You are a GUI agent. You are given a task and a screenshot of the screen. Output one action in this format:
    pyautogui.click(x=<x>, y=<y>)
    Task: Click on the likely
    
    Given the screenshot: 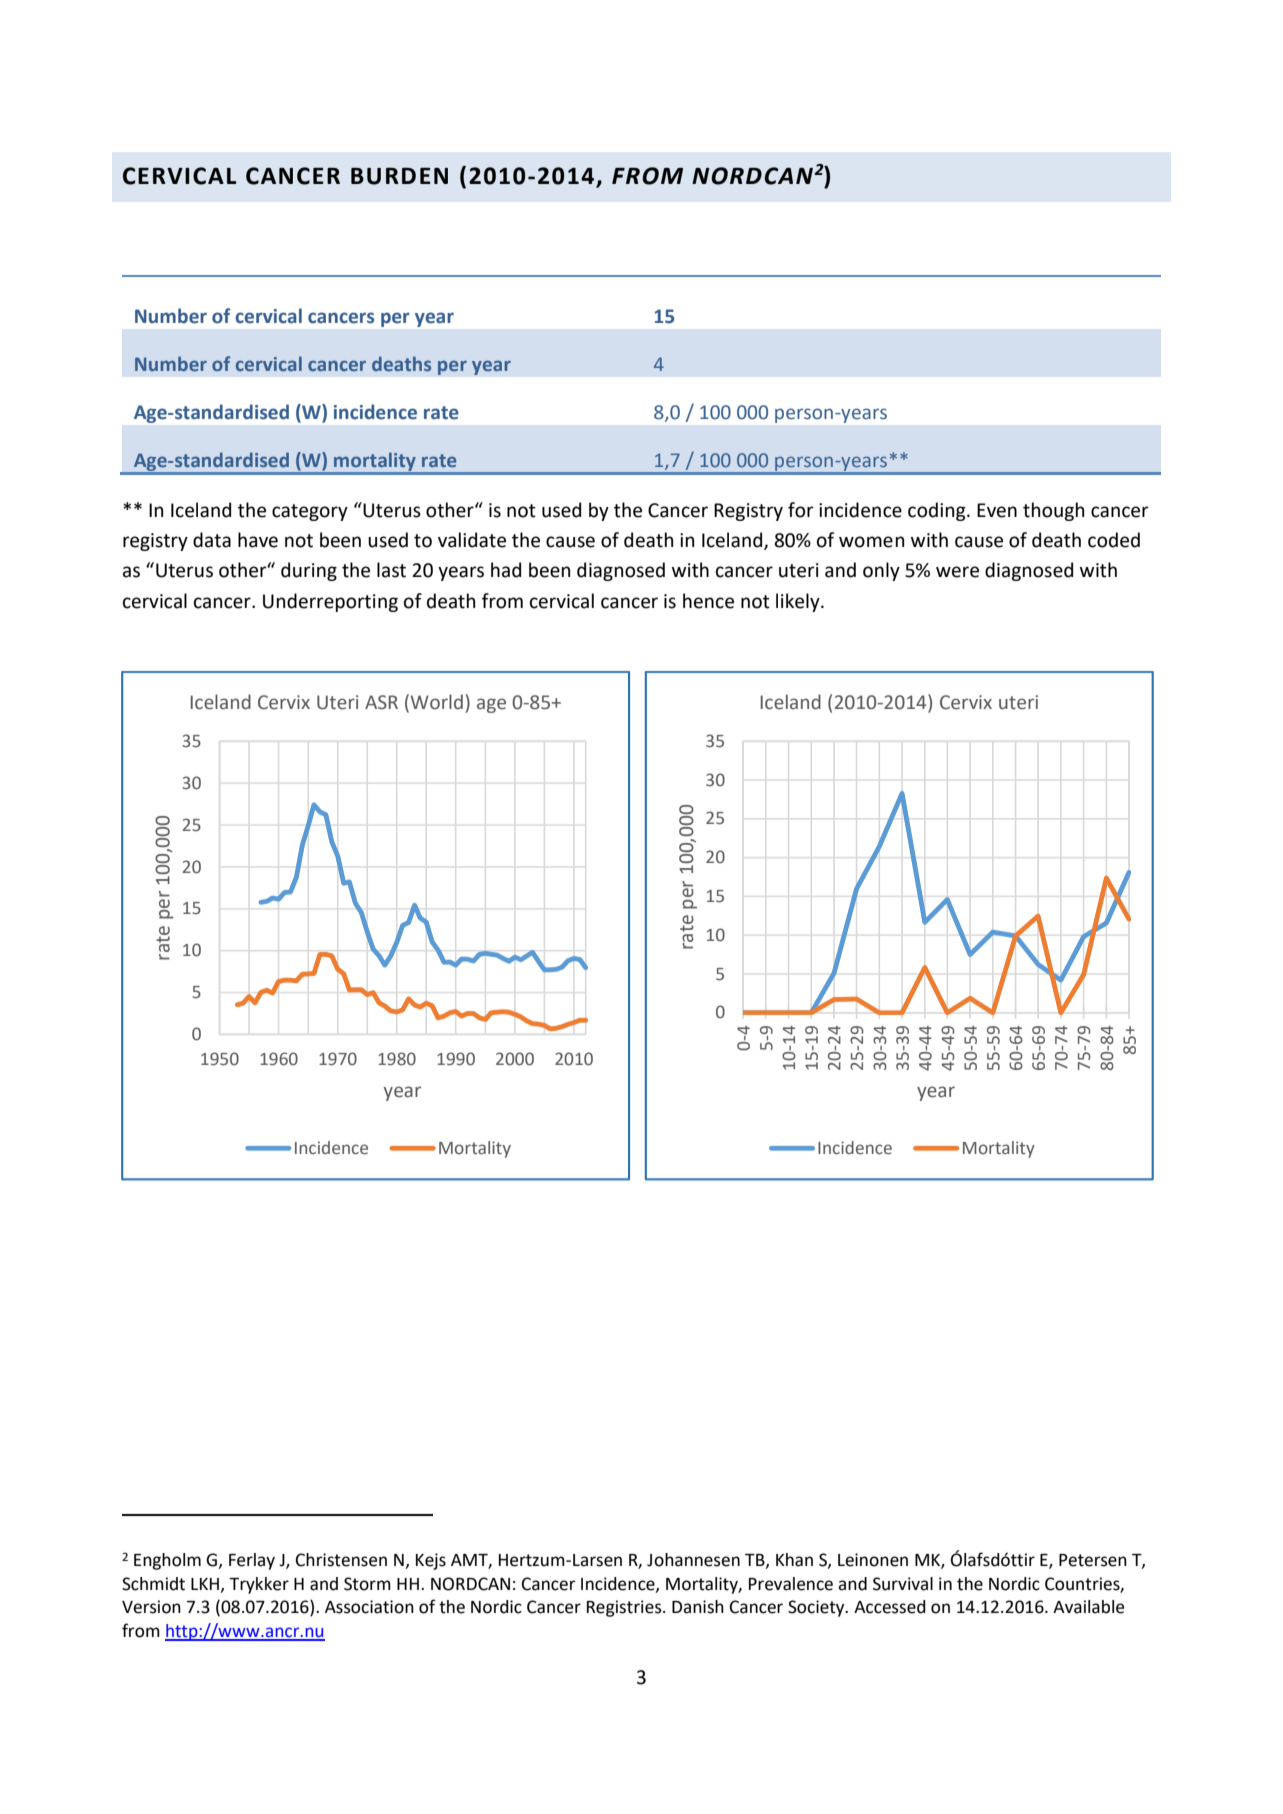 What is the action you would take?
    pyautogui.click(x=799, y=602)
